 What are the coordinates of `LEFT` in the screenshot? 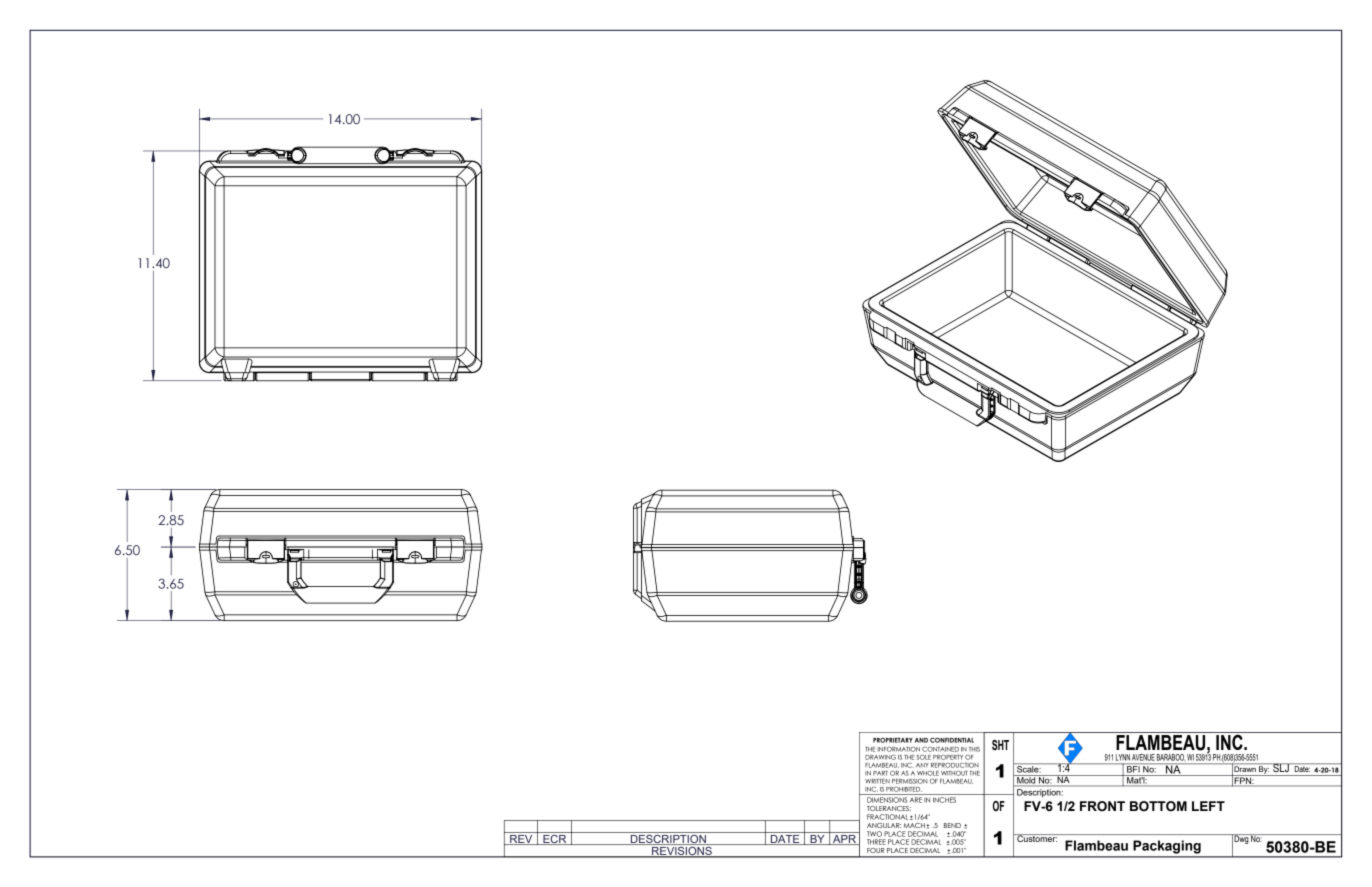 It's located at (1208, 806).
